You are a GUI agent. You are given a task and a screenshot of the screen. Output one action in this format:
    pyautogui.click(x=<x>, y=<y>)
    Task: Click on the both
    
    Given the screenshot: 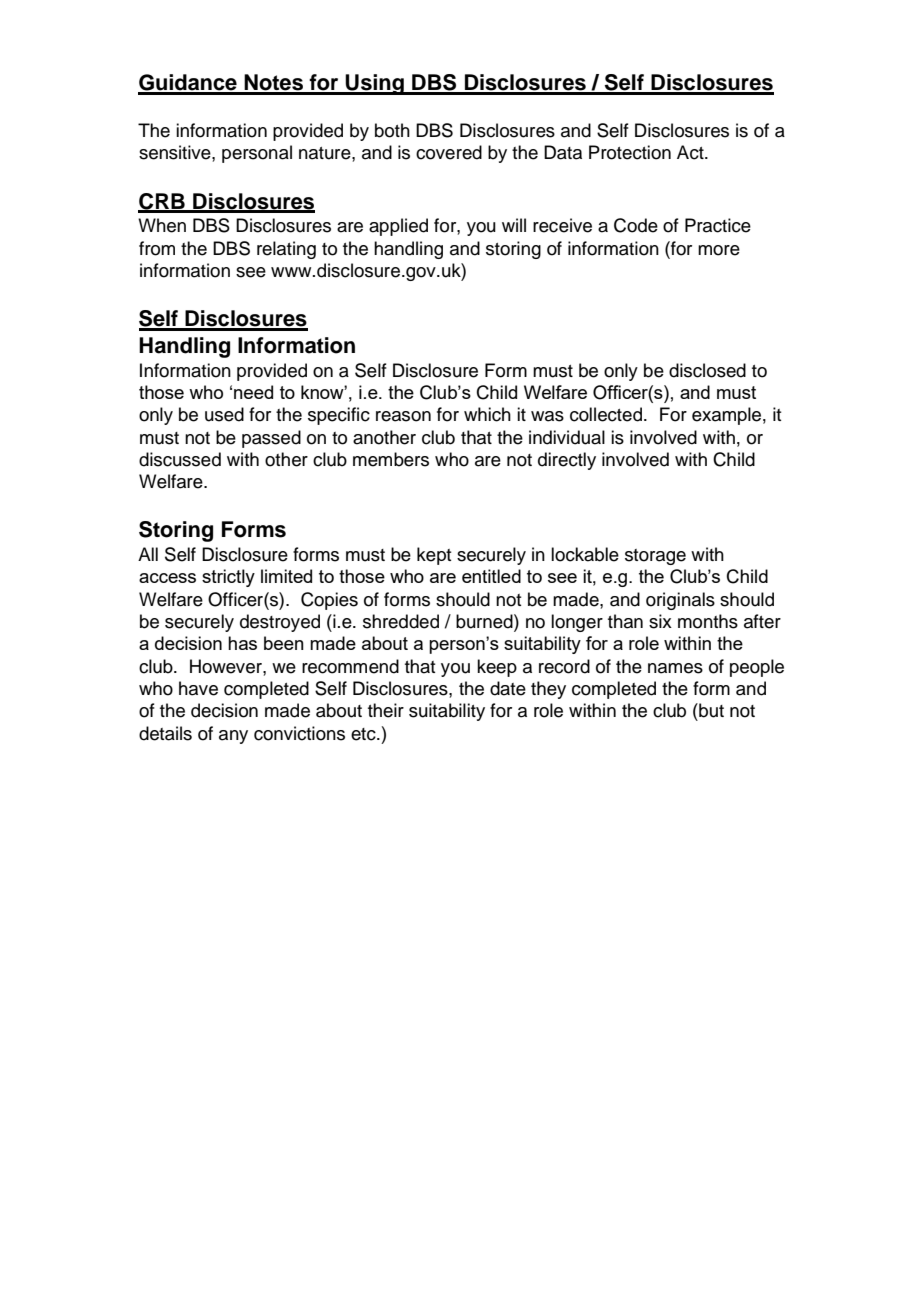 What is the action you would take?
    pyautogui.click(x=392, y=130)
